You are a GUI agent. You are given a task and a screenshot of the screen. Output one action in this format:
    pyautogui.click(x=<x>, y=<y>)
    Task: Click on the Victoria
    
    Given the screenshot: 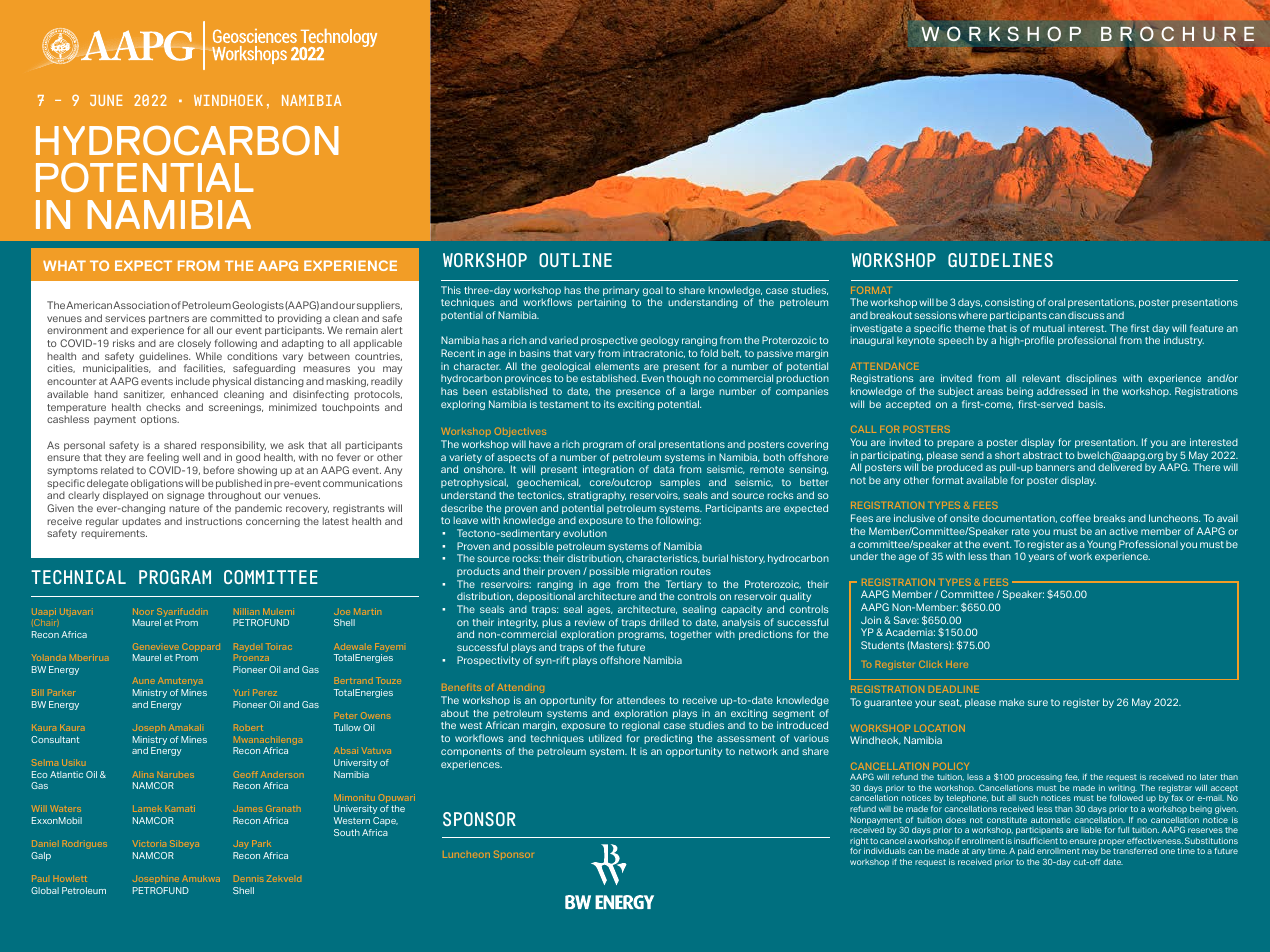 What is the action you would take?
    pyautogui.click(x=149, y=843)
